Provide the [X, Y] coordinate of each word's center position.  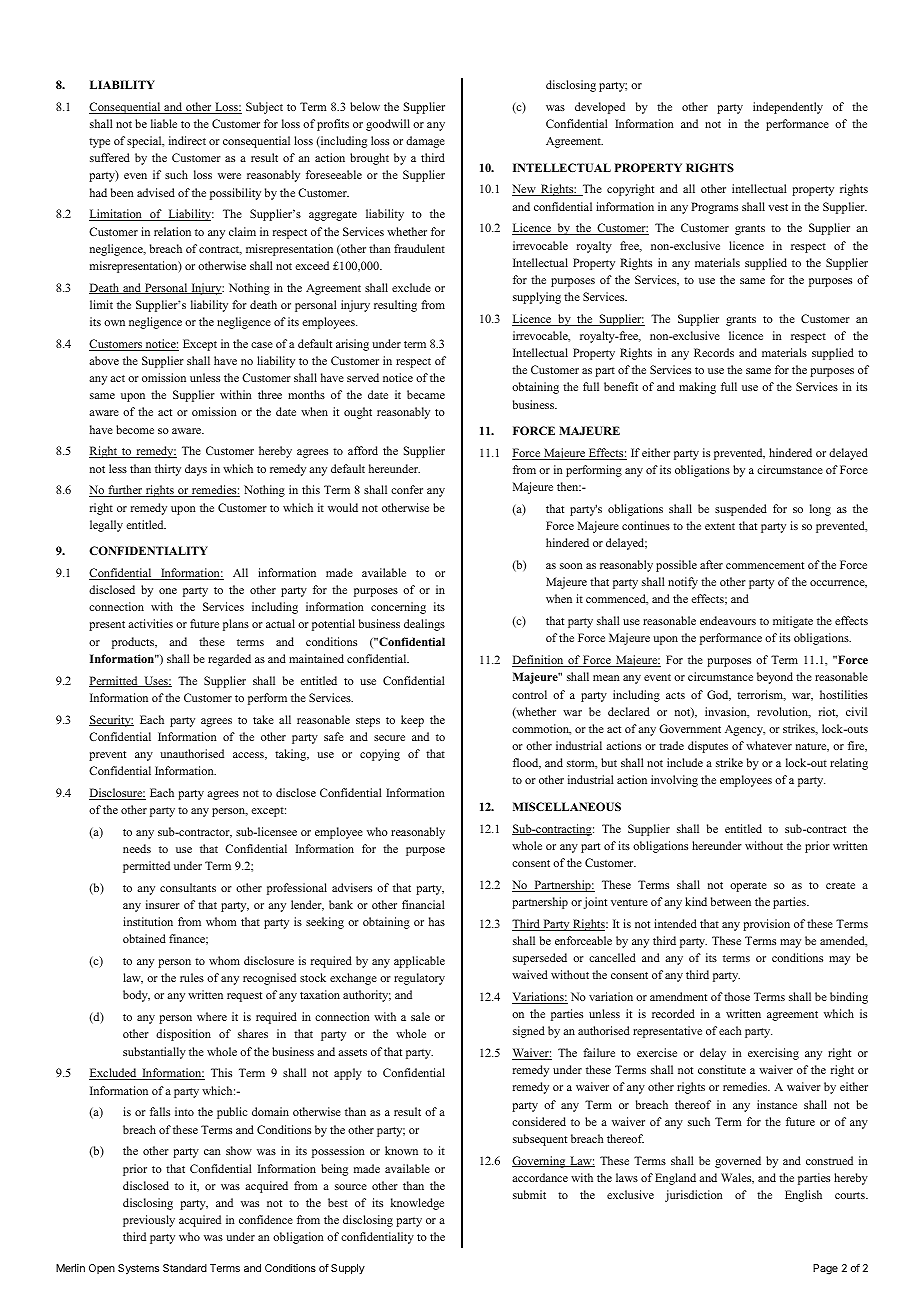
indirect [187, 140]
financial [423, 904]
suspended [741, 510]
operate [748, 887]
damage [425, 142]
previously [149, 1221]
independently [788, 108]
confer [407, 489]
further [125, 491]
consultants [188, 887]
